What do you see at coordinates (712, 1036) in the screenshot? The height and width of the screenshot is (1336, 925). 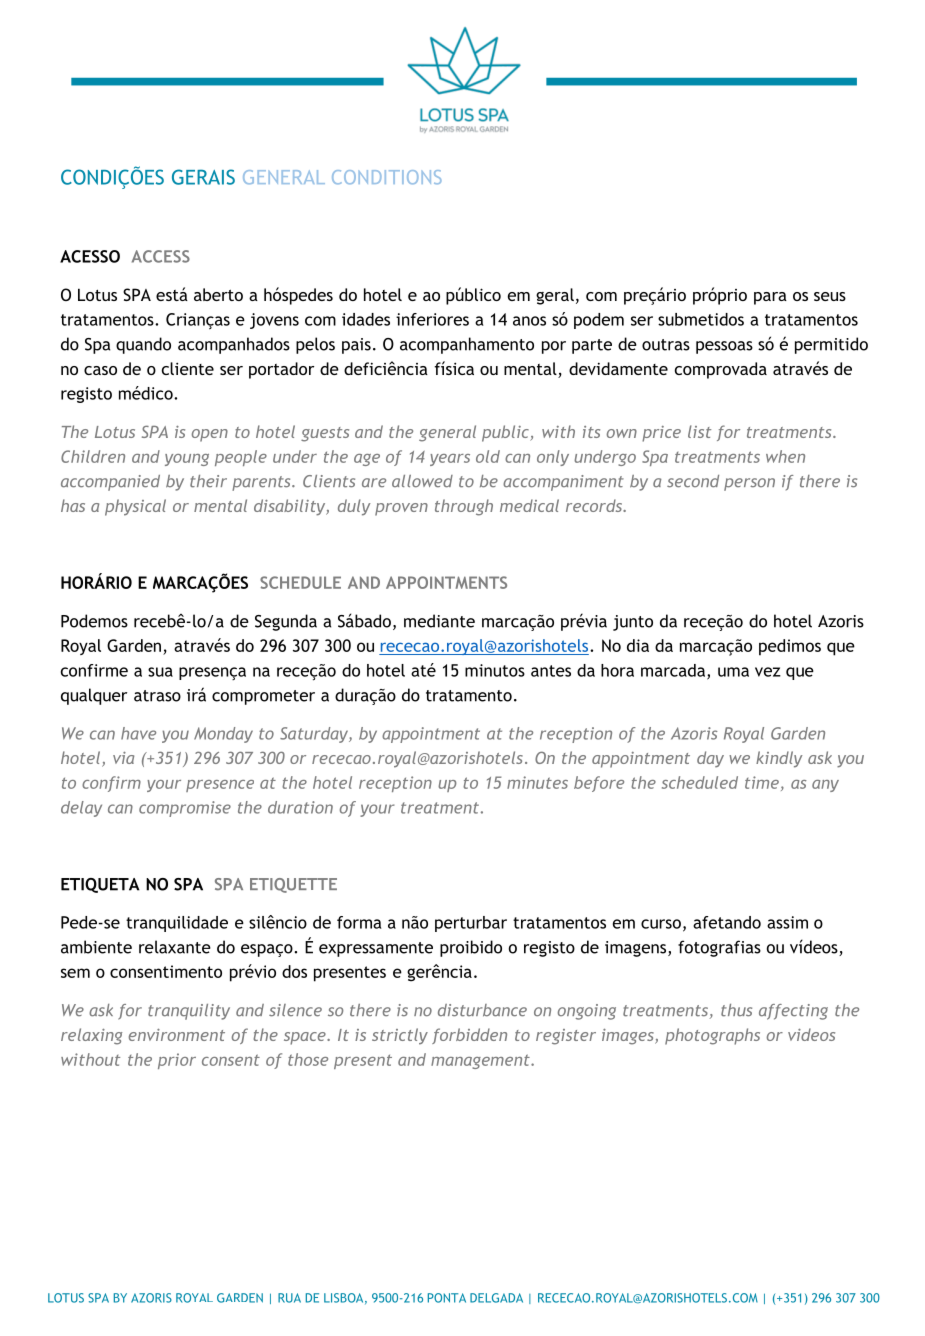 I see `photographs` at bounding box center [712, 1036].
